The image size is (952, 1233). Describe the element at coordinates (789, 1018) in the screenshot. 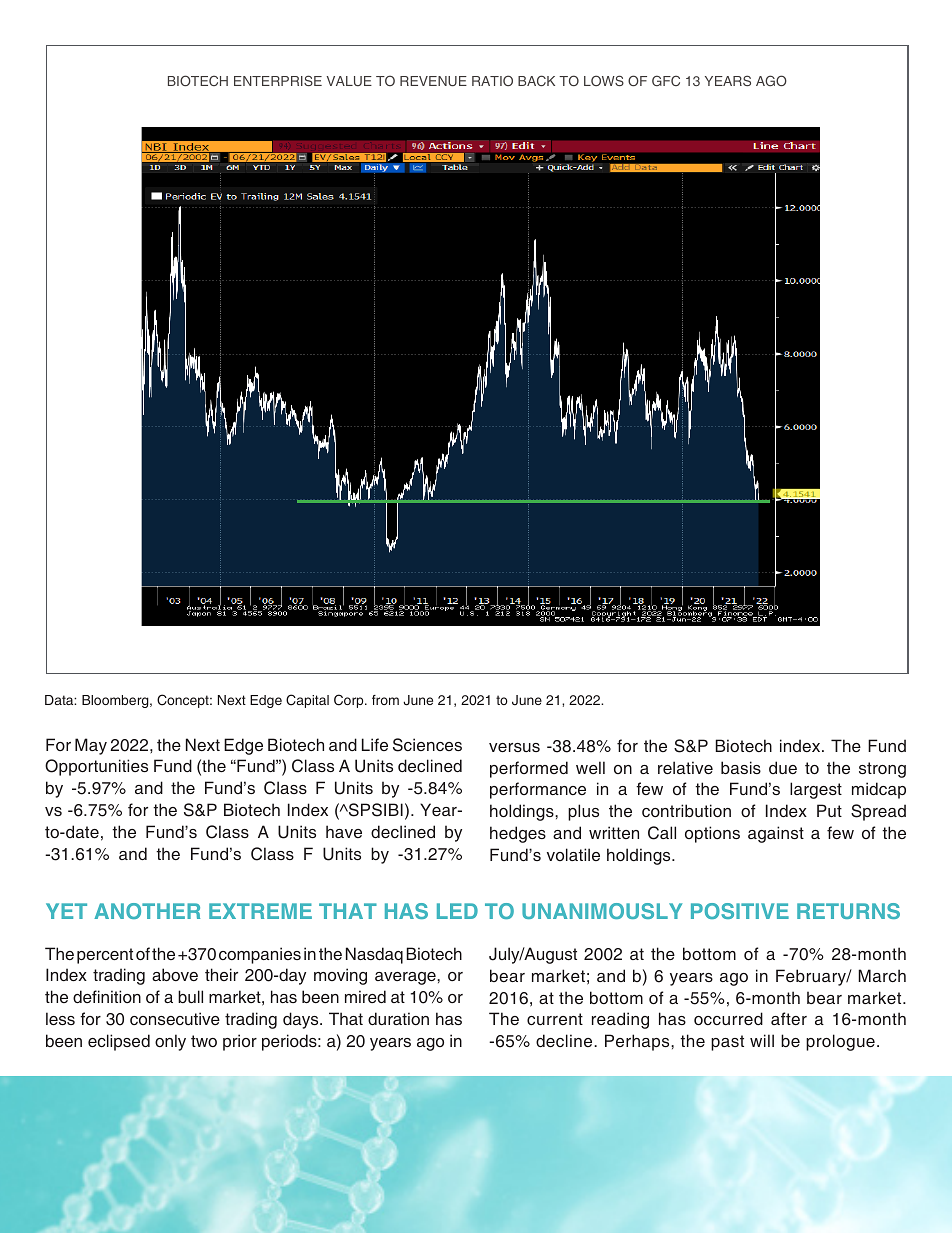

I see `after` at that location.
